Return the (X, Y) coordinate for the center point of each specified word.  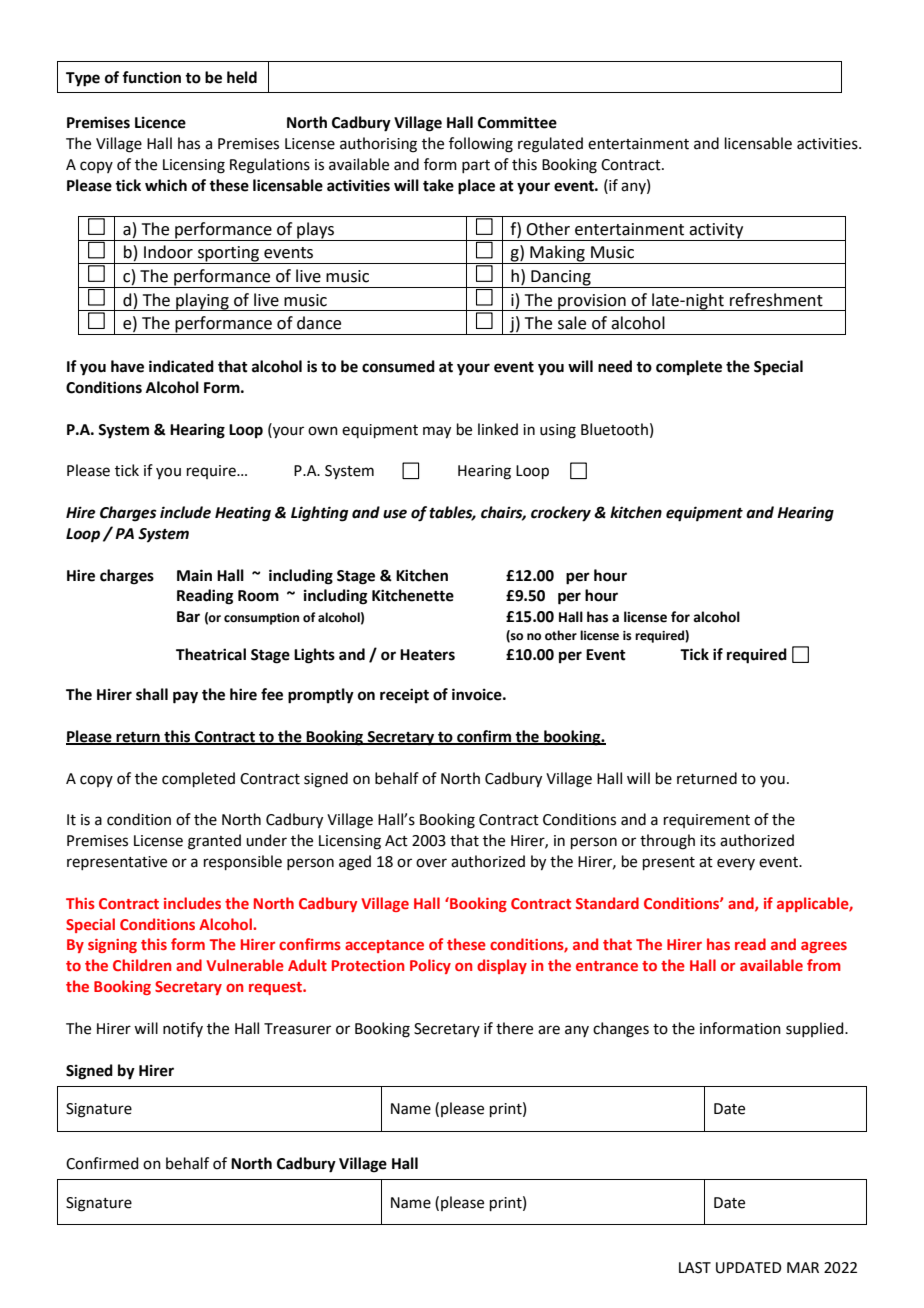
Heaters (427, 655)
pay (185, 697)
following (481, 145)
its (708, 841)
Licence (160, 122)
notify (183, 1029)
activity (716, 232)
